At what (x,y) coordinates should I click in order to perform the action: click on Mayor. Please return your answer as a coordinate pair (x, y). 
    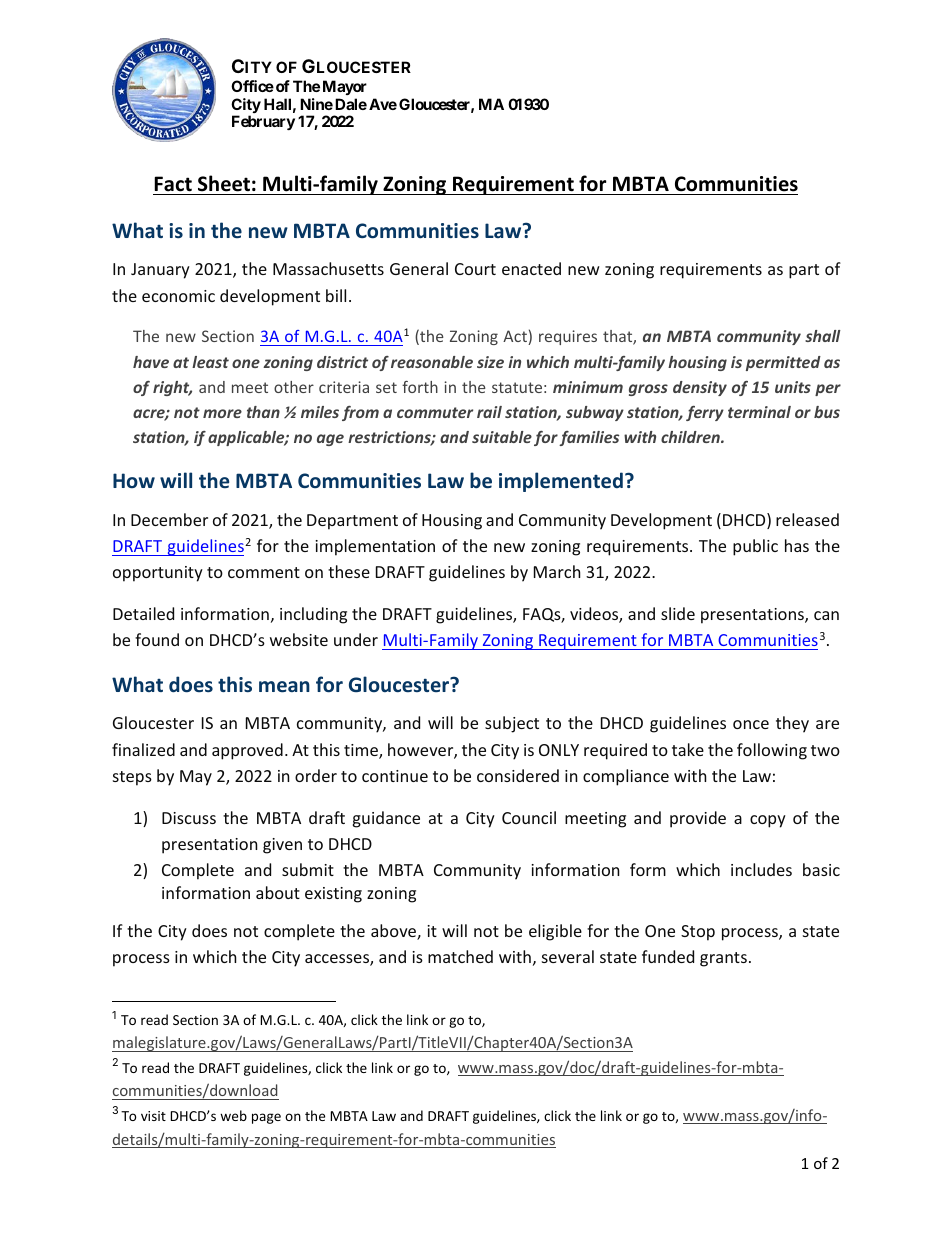
    Looking at the image, I should click on (345, 87).
